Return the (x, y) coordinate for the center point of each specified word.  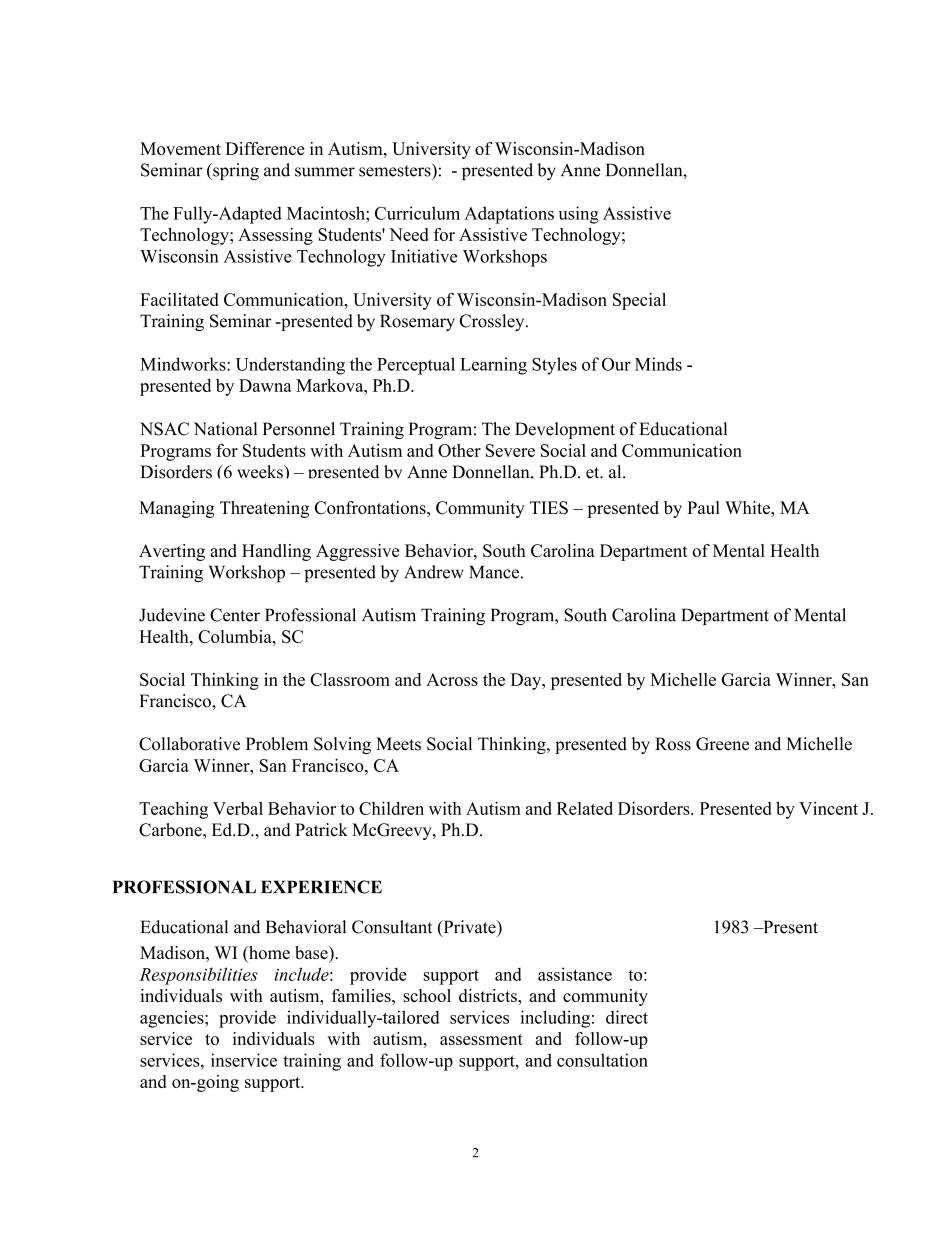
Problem (277, 744)
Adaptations (509, 215)
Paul (703, 507)
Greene (722, 744)
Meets (398, 744)
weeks (261, 472)
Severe (510, 450)
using (578, 215)
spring (235, 171)
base (312, 952)
